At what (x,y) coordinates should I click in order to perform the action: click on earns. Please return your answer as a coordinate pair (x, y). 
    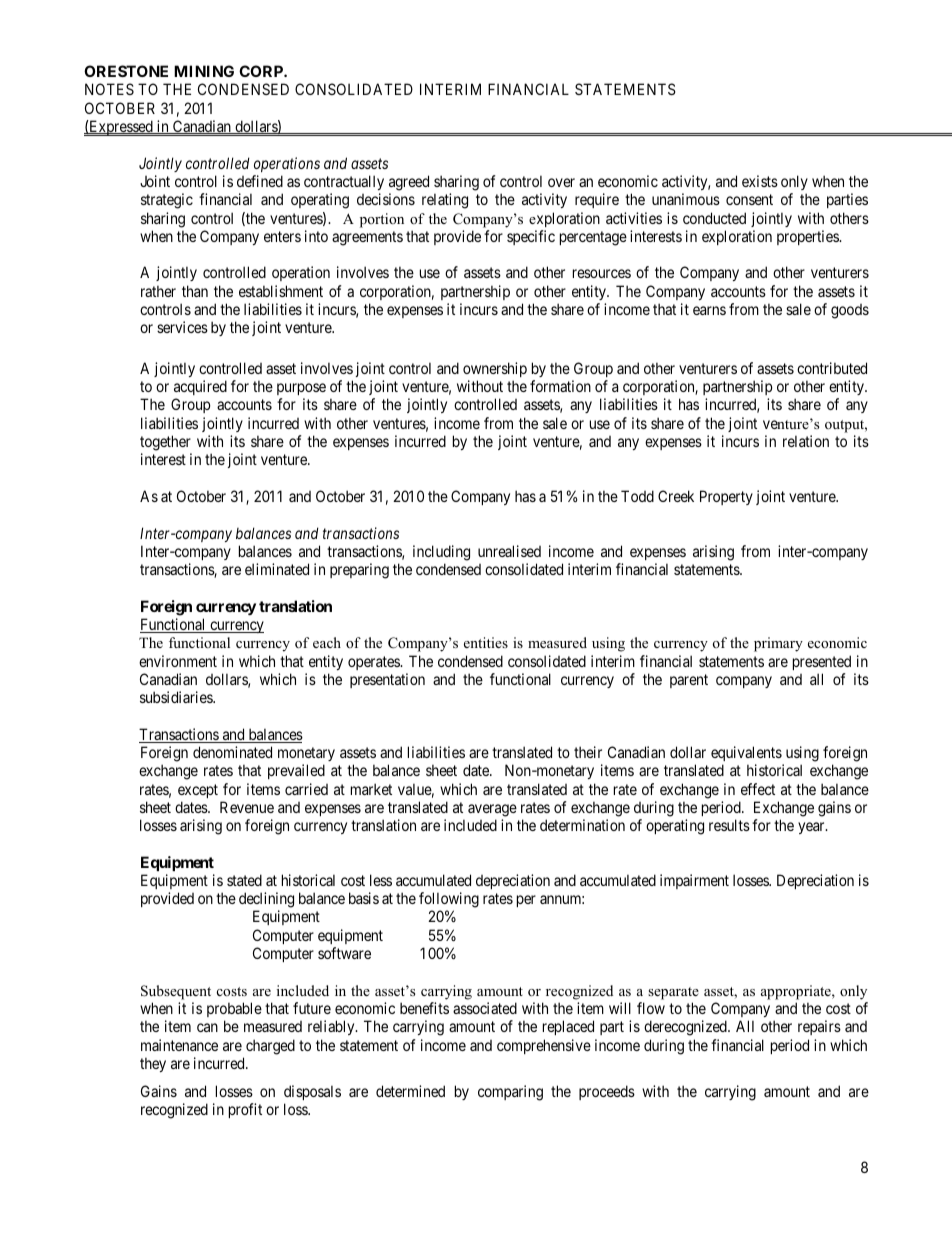
    Looking at the image, I should click on (709, 310).
